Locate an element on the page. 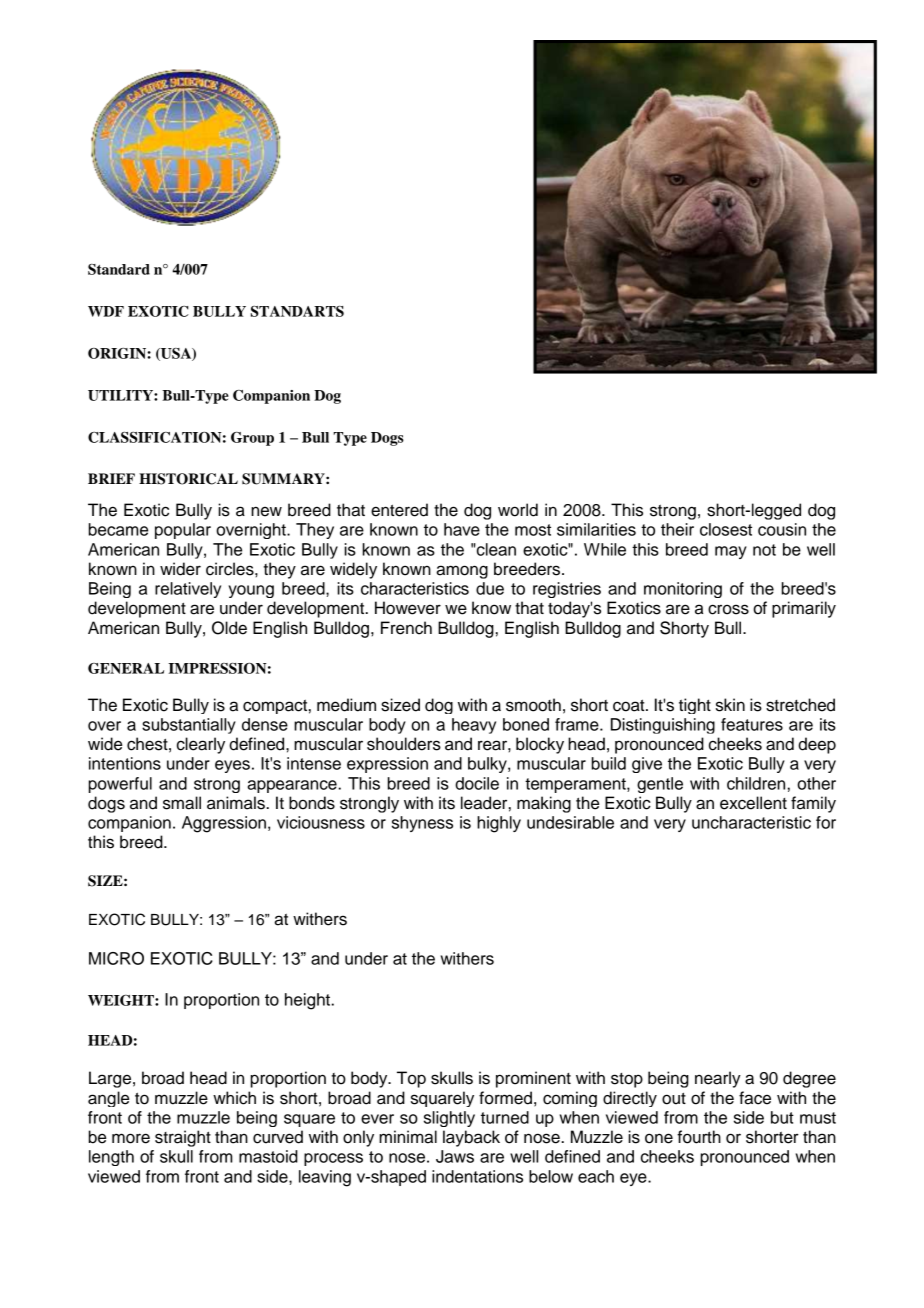 The height and width of the document is (1308, 924). heavy is located at coordinates (474, 726).
